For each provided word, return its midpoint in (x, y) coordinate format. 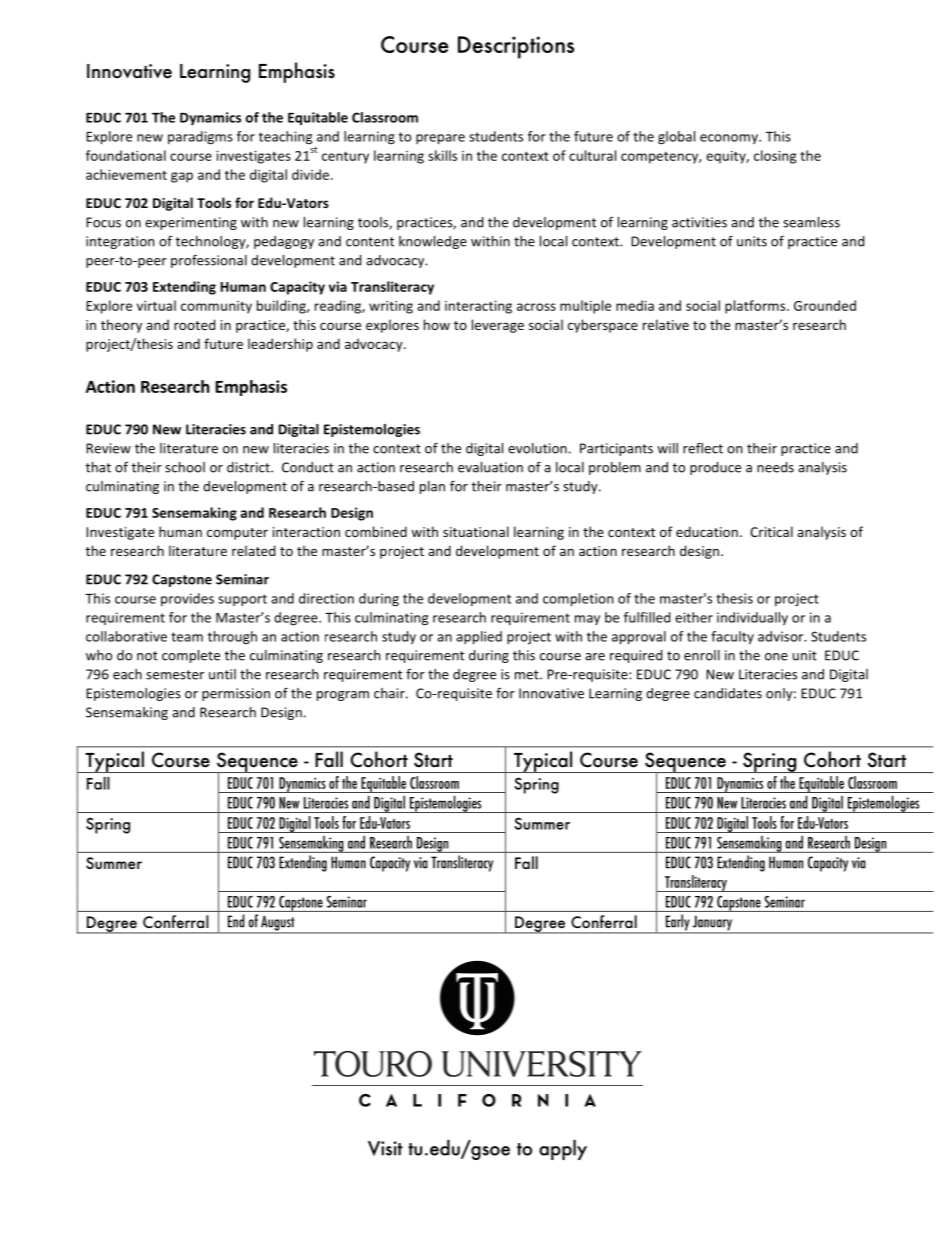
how (437, 324)
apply (563, 1150)
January (713, 924)
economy (730, 139)
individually (752, 618)
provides (187, 599)
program (343, 696)
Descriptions (516, 47)
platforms (756, 307)
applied (479, 638)
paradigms (200, 138)
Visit (385, 1148)
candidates (728, 693)
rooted (194, 324)
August (278, 924)
